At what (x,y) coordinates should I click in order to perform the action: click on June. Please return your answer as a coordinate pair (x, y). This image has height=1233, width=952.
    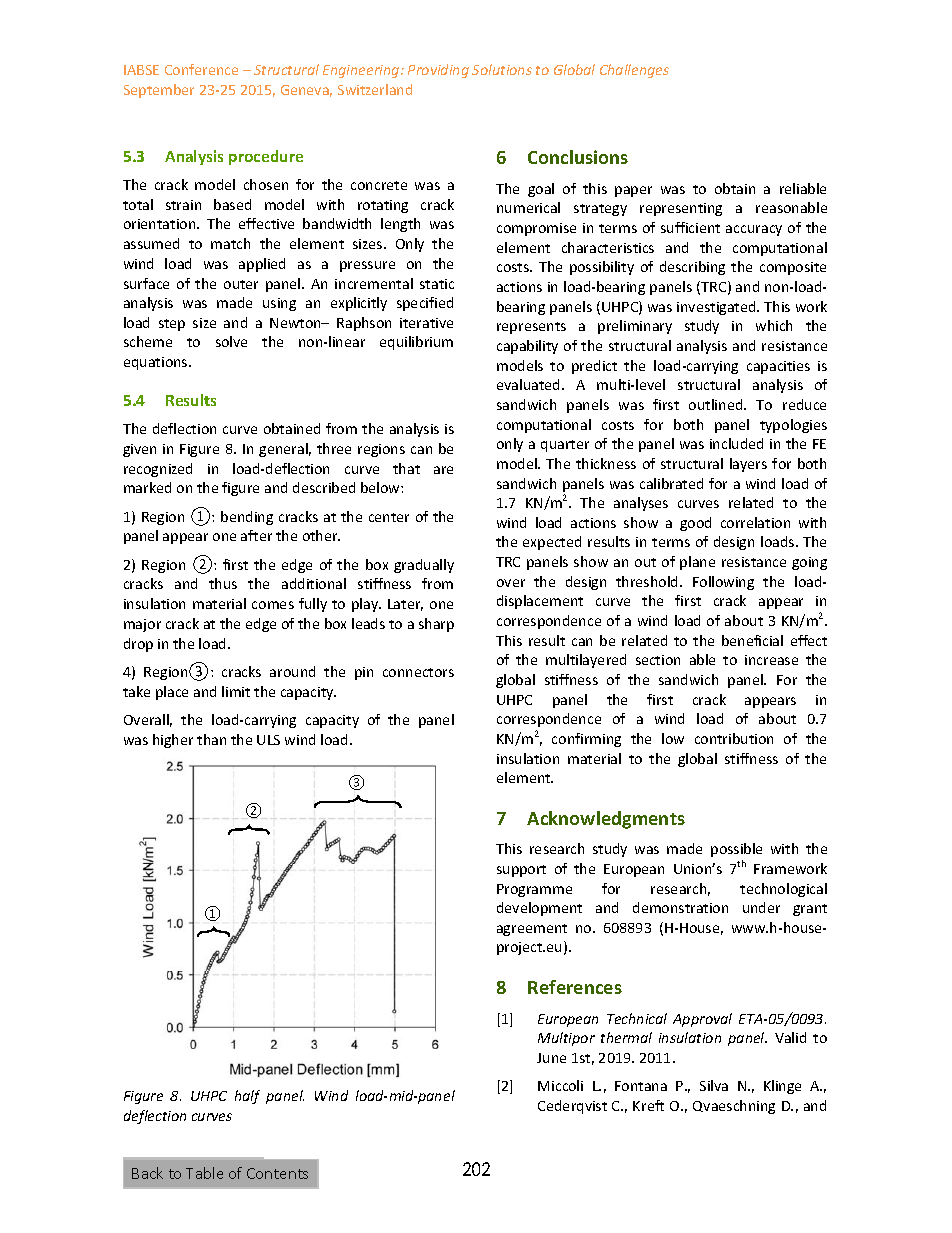
    Looking at the image, I should click on (551, 1058).
